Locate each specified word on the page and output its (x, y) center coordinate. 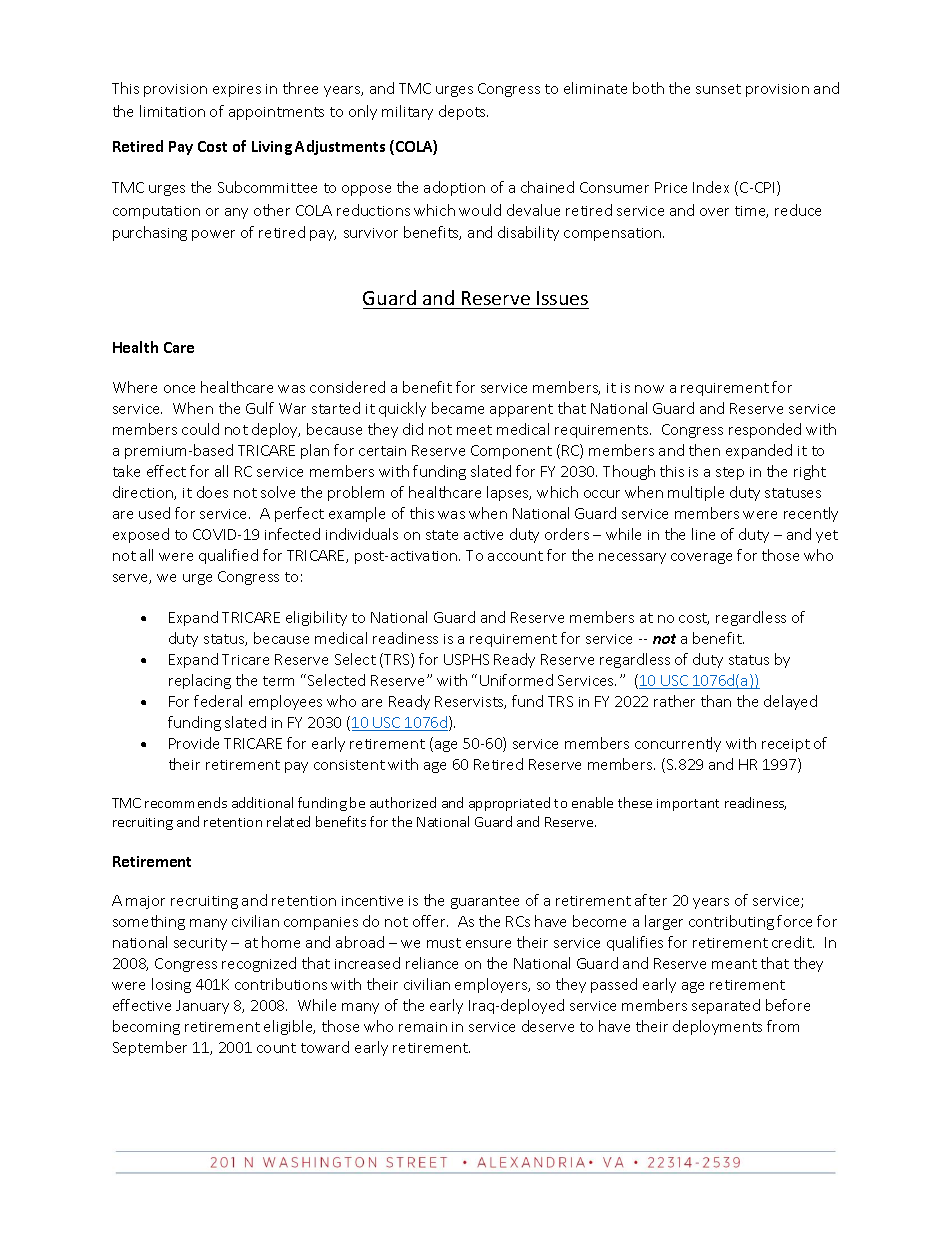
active (483, 535)
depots (463, 112)
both (648, 88)
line (703, 534)
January (202, 1007)
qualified (228, 556)
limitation (172, 111)
